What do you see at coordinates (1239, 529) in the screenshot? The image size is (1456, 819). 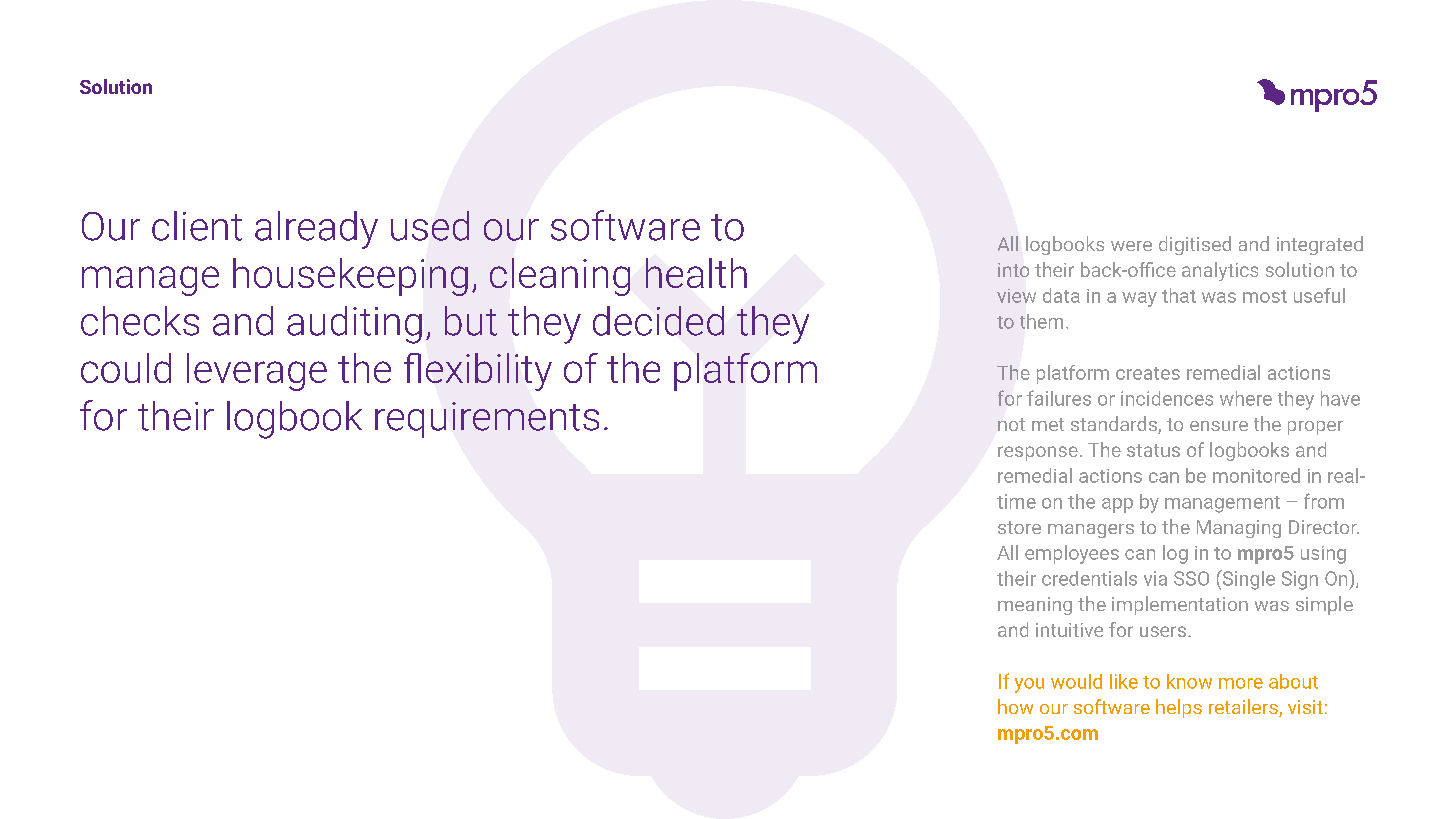 I see `Managing` at bounding box center [1239, 529].
